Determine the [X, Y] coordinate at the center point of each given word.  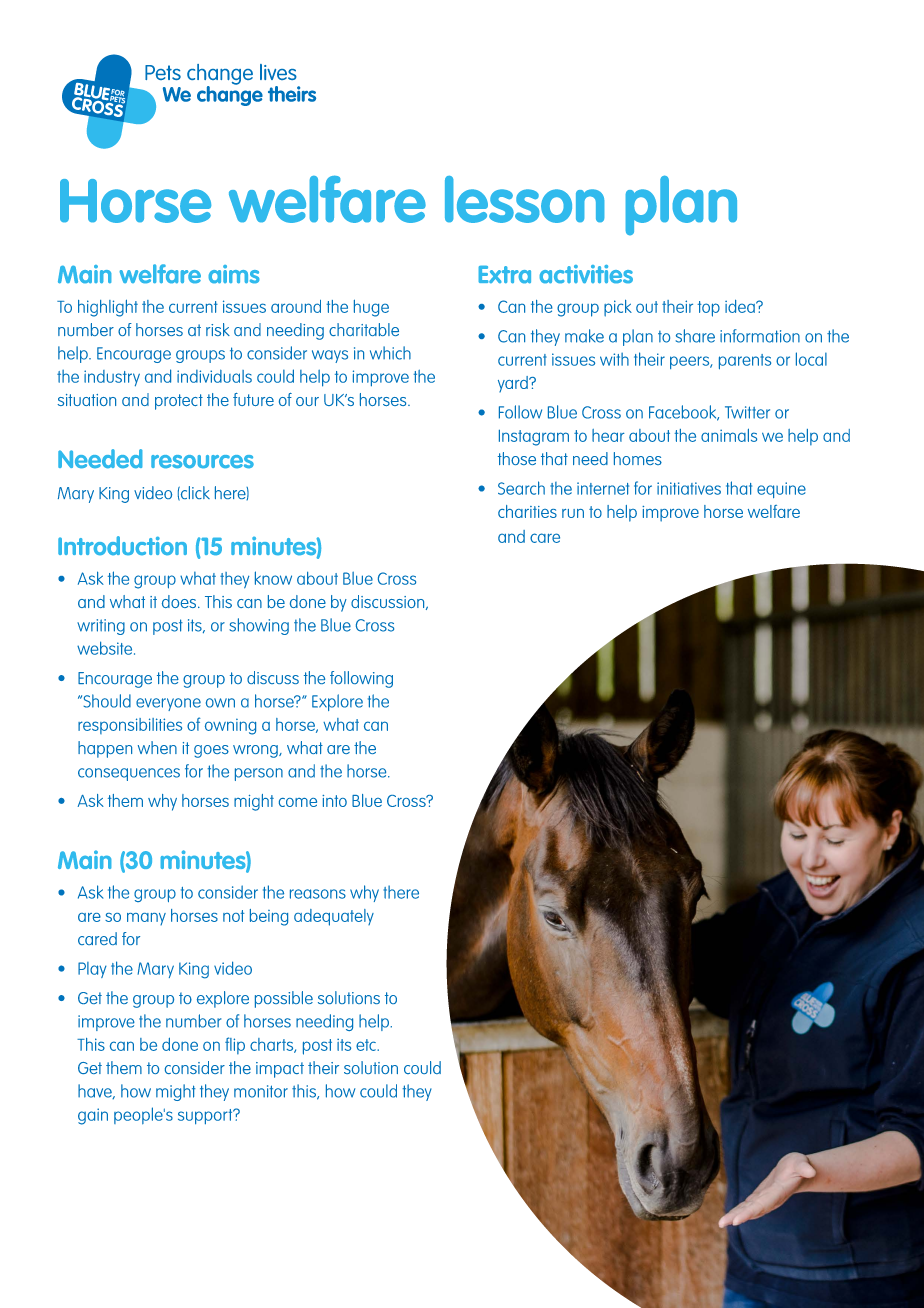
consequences [129, 774]
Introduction [122, 546]
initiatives [689, 488]
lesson [525, 199]
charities [527, 511]
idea [741, 306]
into [334, 801]
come [298, 802]
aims [234, 274]
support [206, 1117]
